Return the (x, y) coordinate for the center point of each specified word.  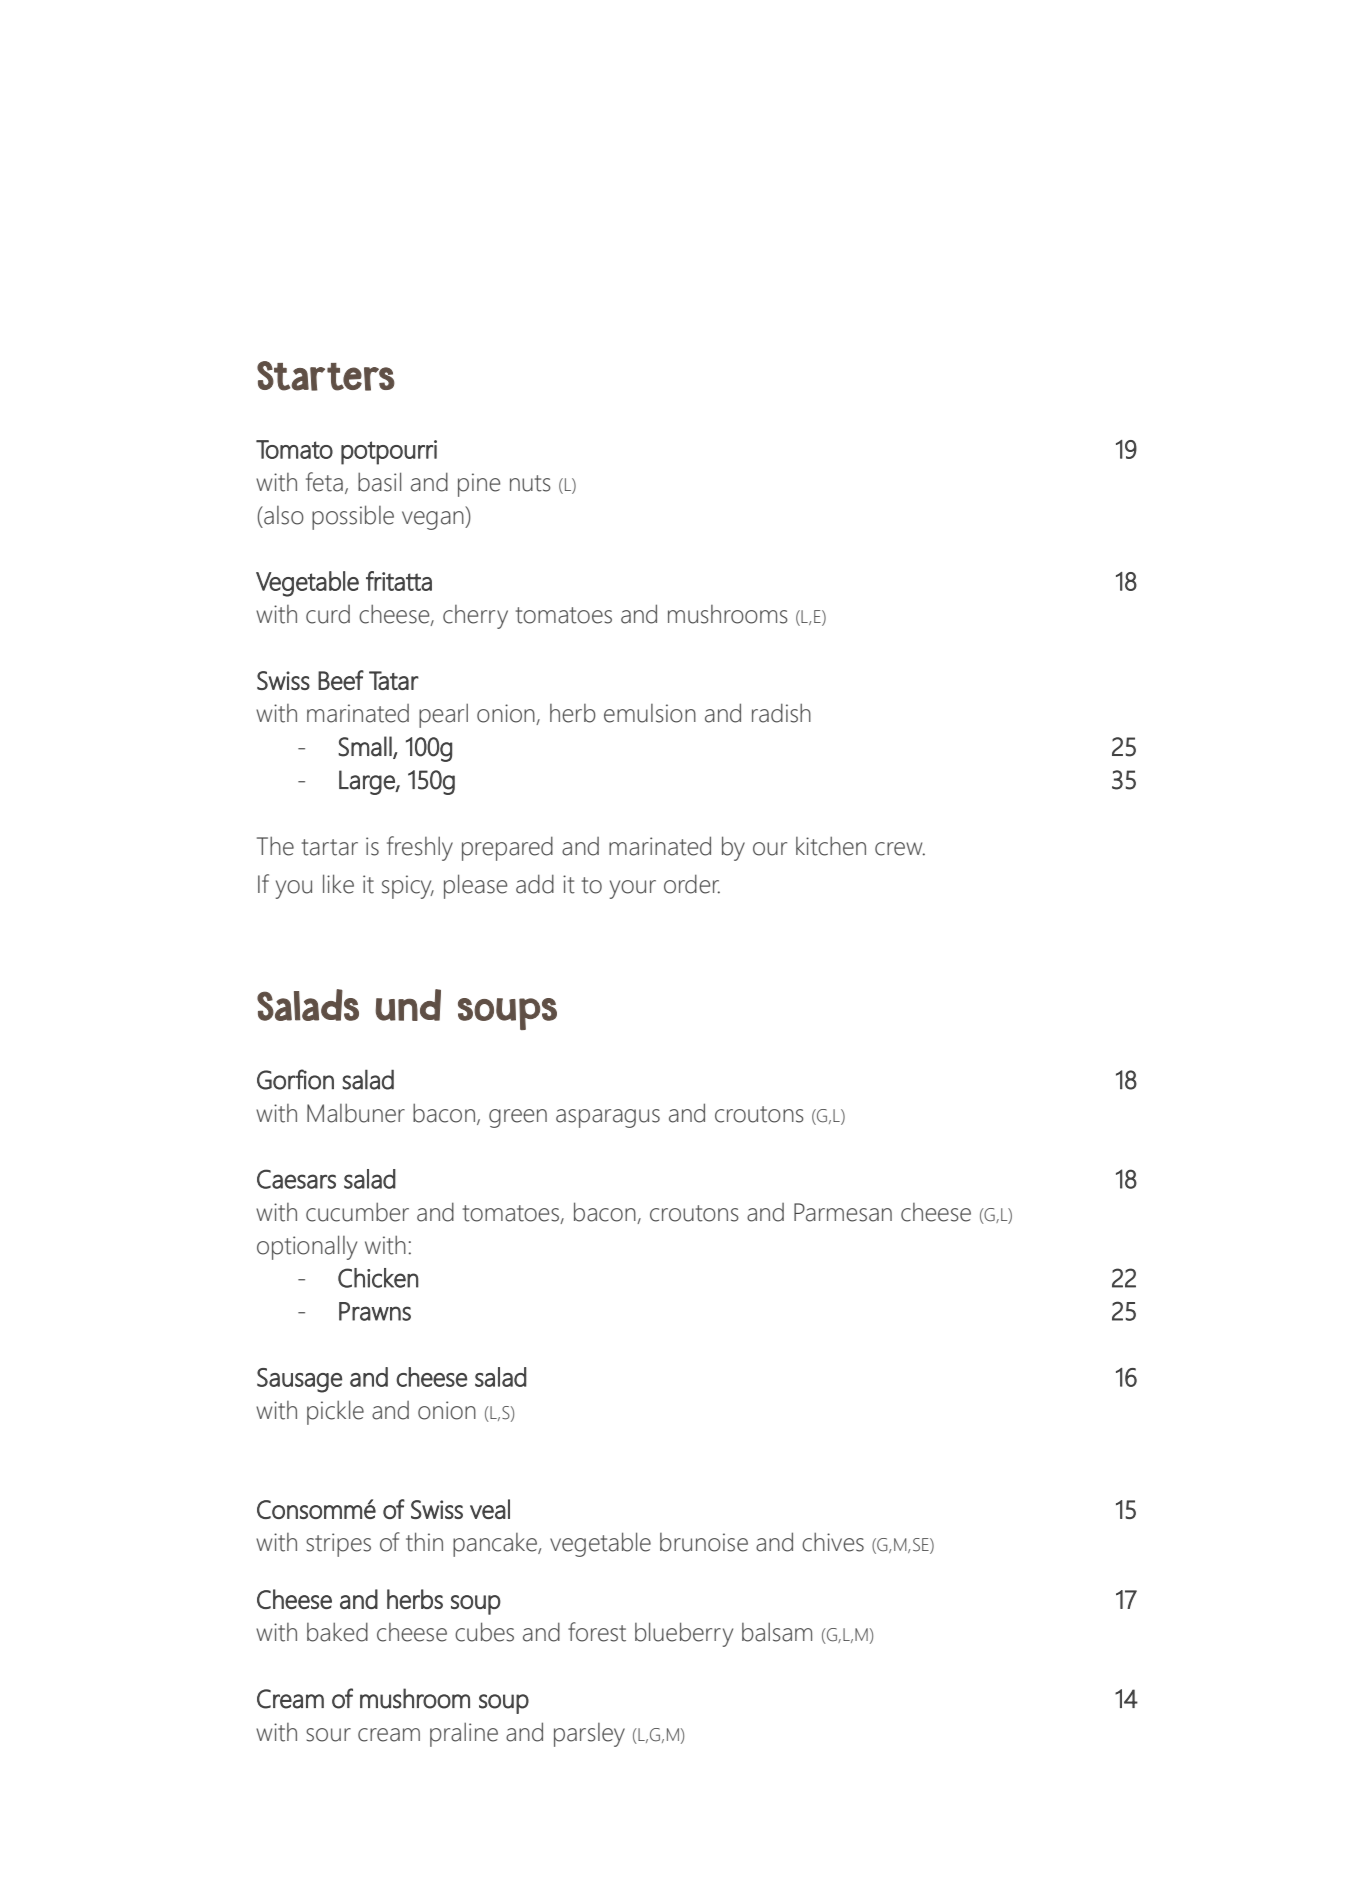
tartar (330, 847)
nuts (530, 483)
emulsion (650, 713)
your (633, 889)
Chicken (378, 1278)
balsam (777, 1632)
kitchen (831, 846)
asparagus (608, 1118)
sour (328, 1735)
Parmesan (843, 1212)
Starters (326, 376)
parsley (589, 1735)
